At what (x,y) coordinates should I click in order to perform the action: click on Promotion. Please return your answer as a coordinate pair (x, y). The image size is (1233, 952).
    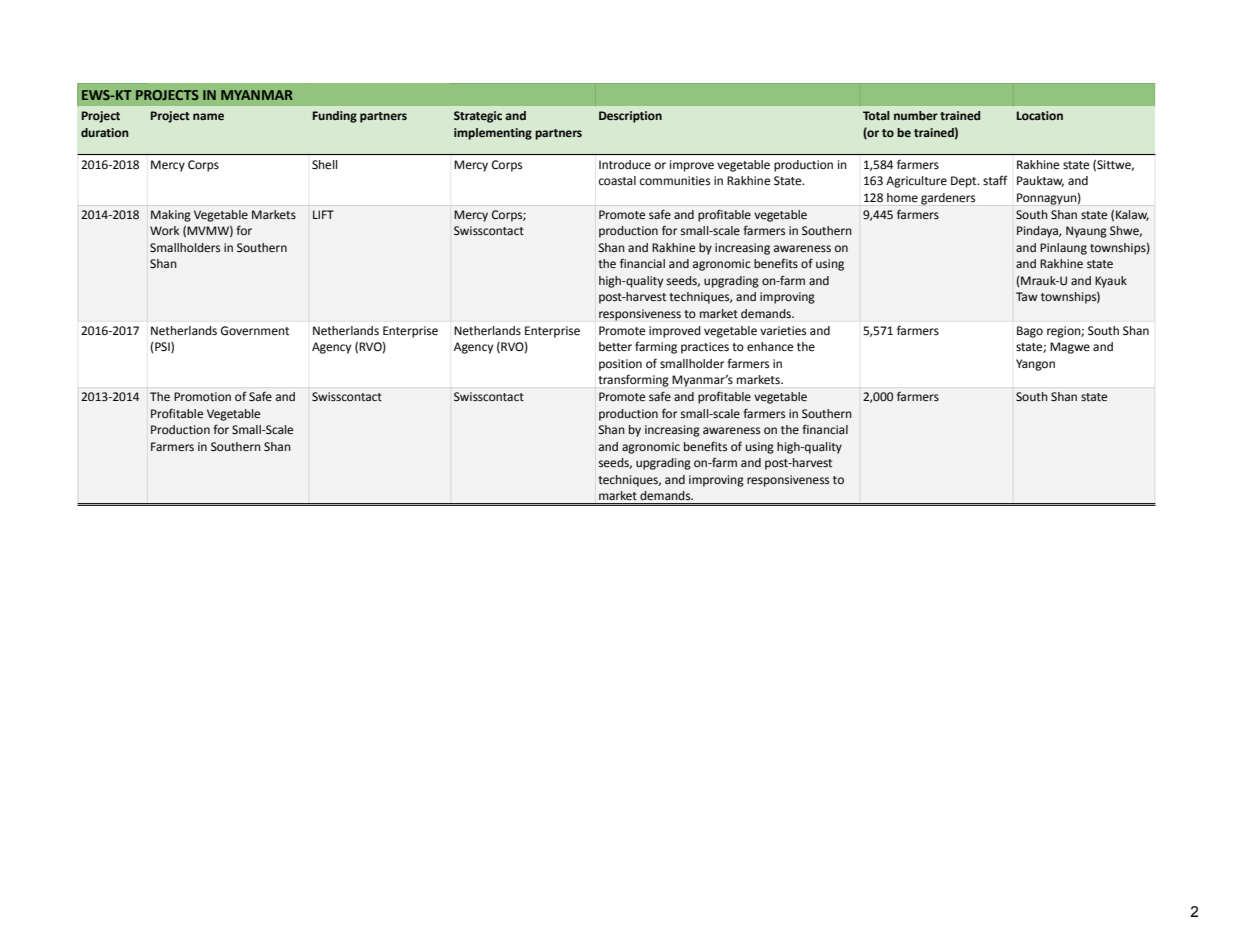
    Looking at the image, I should click on (202, 397).
